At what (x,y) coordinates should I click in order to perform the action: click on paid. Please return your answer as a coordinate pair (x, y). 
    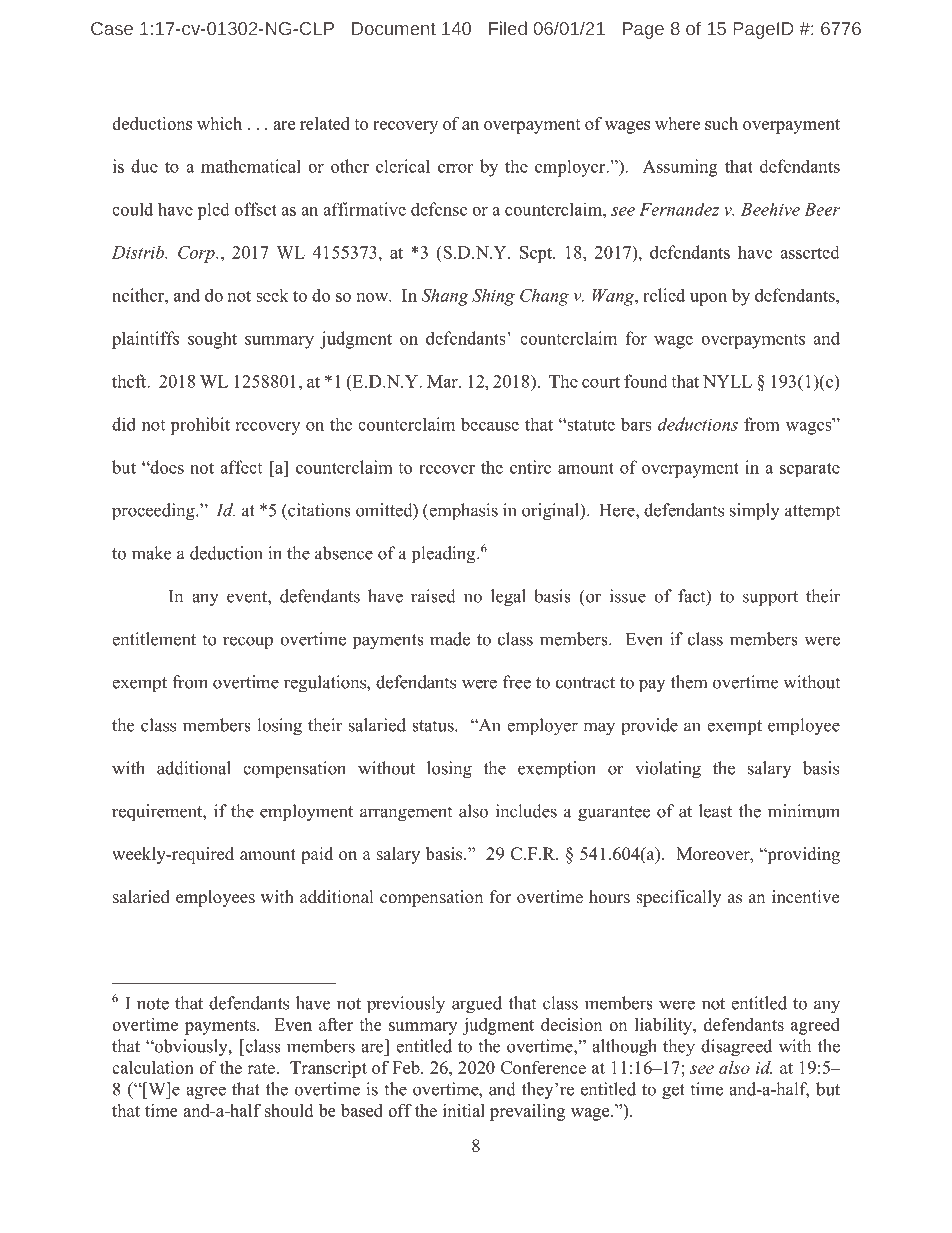
    Looking at the image, I should click on (317, 855).
